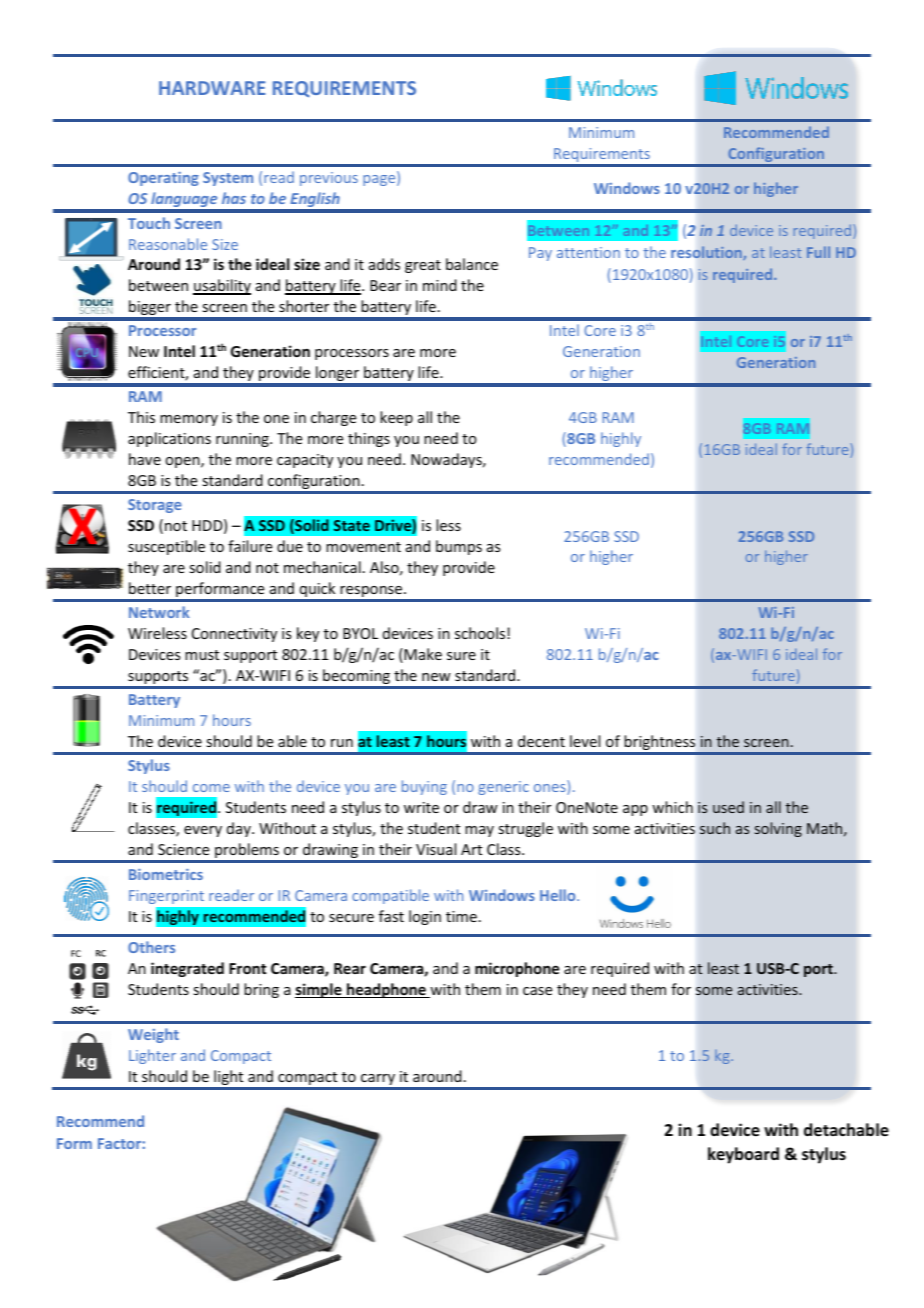 The width and height of the screenshot is (924, 1308). What do you see at coordinates (585, 741) in the screenshot?
I see `level` at bounding box center [585, 741].
